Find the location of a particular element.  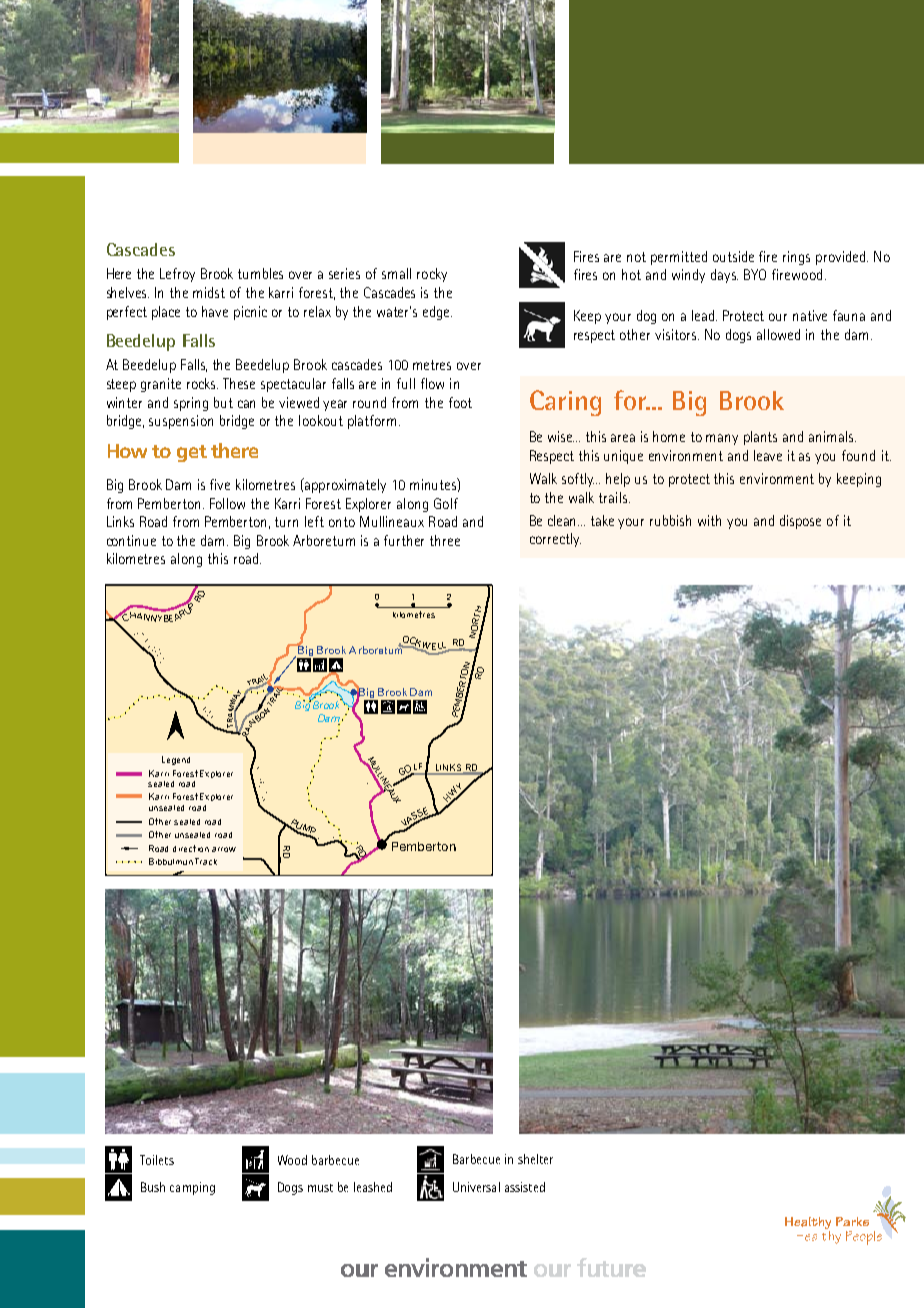

continue is located at coordinates (131, 540).
